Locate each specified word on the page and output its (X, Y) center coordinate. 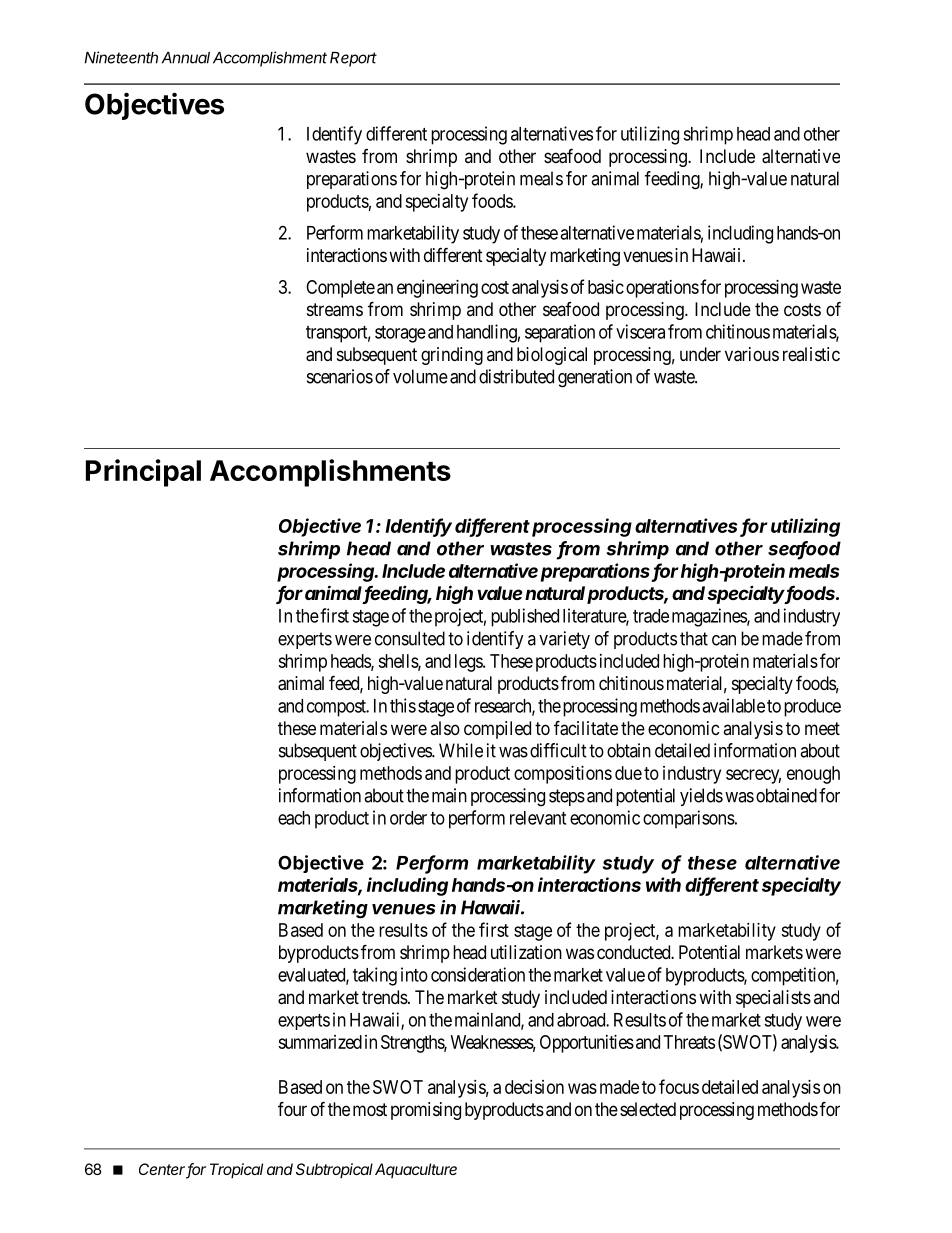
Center (163, 1170)
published (525, 617)
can (724, 640)
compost (337, 708)
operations (662, 289)
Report (353, 59)
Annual (186, 58)
